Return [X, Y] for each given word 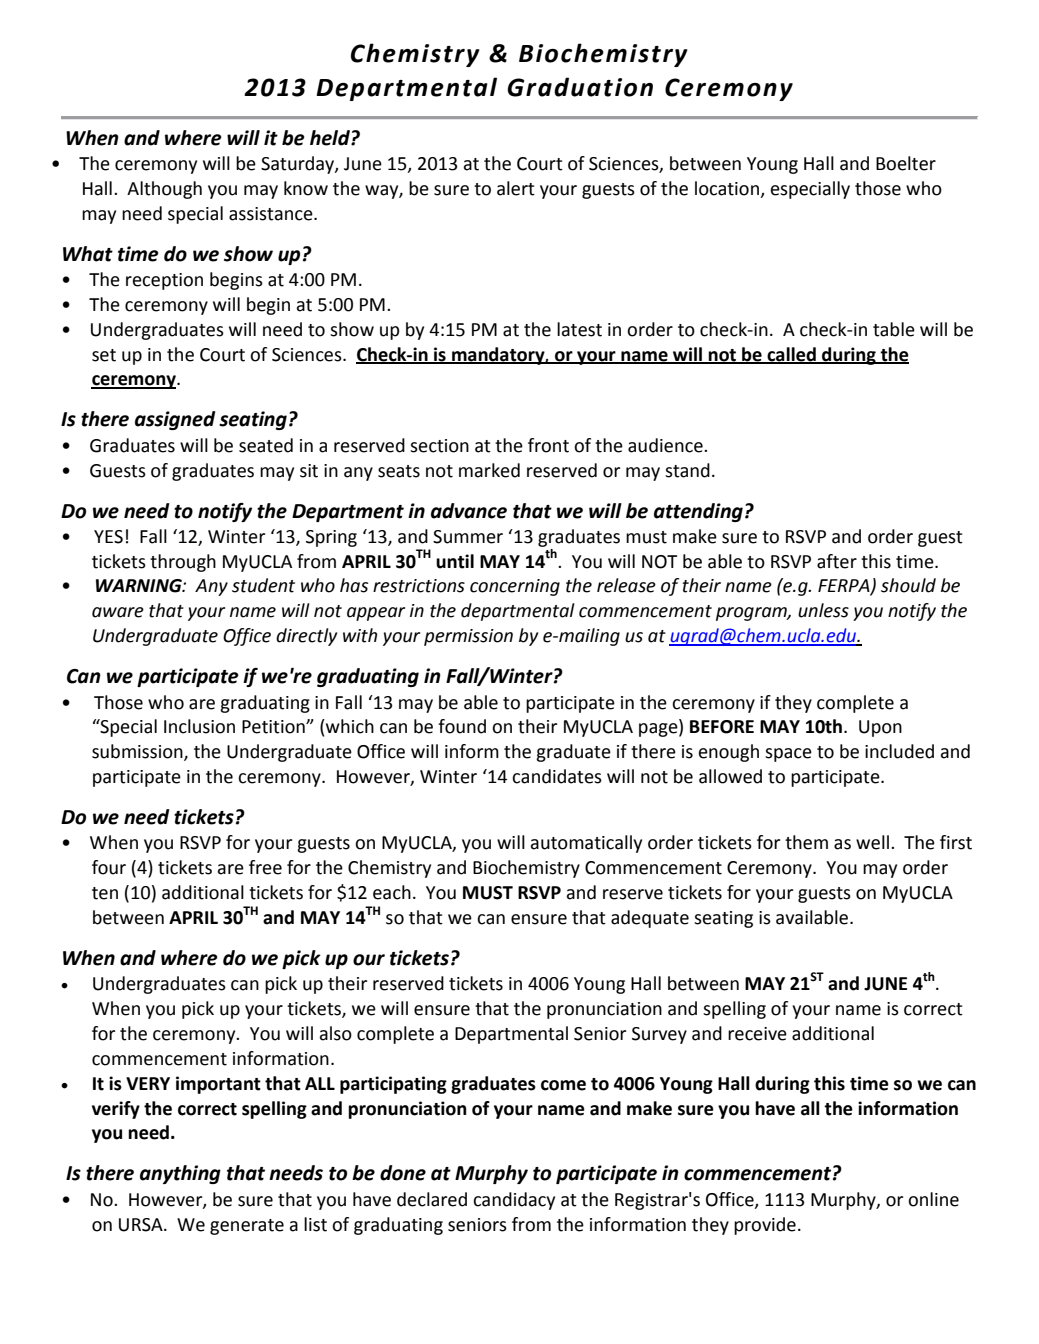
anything [180, 1174]
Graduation [580, 87]
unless [823, 610]
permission [468, 637]
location [727, 188]
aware [118, 612]
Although [164, 190]
